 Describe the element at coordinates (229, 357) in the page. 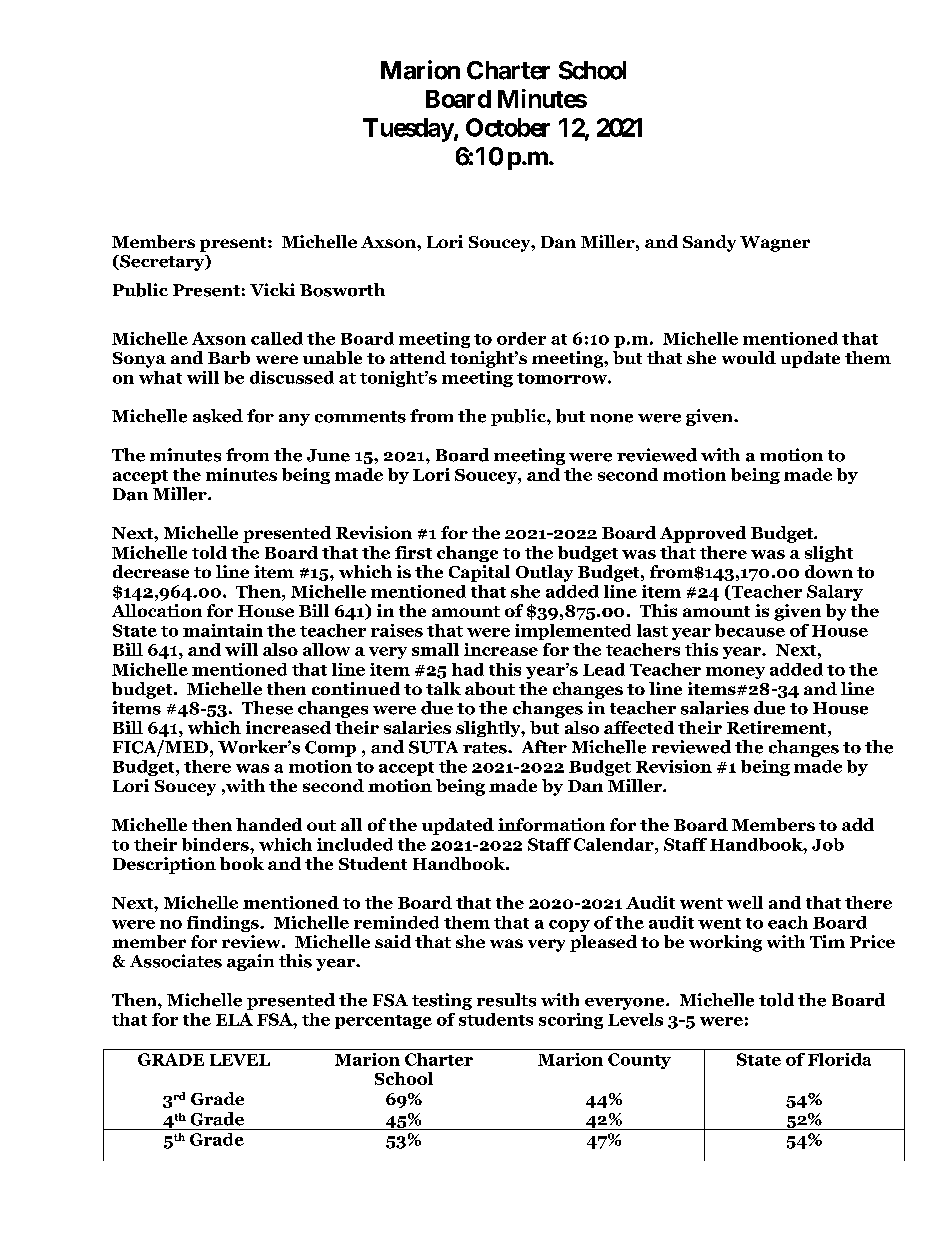

I see `Barb` at that location.
